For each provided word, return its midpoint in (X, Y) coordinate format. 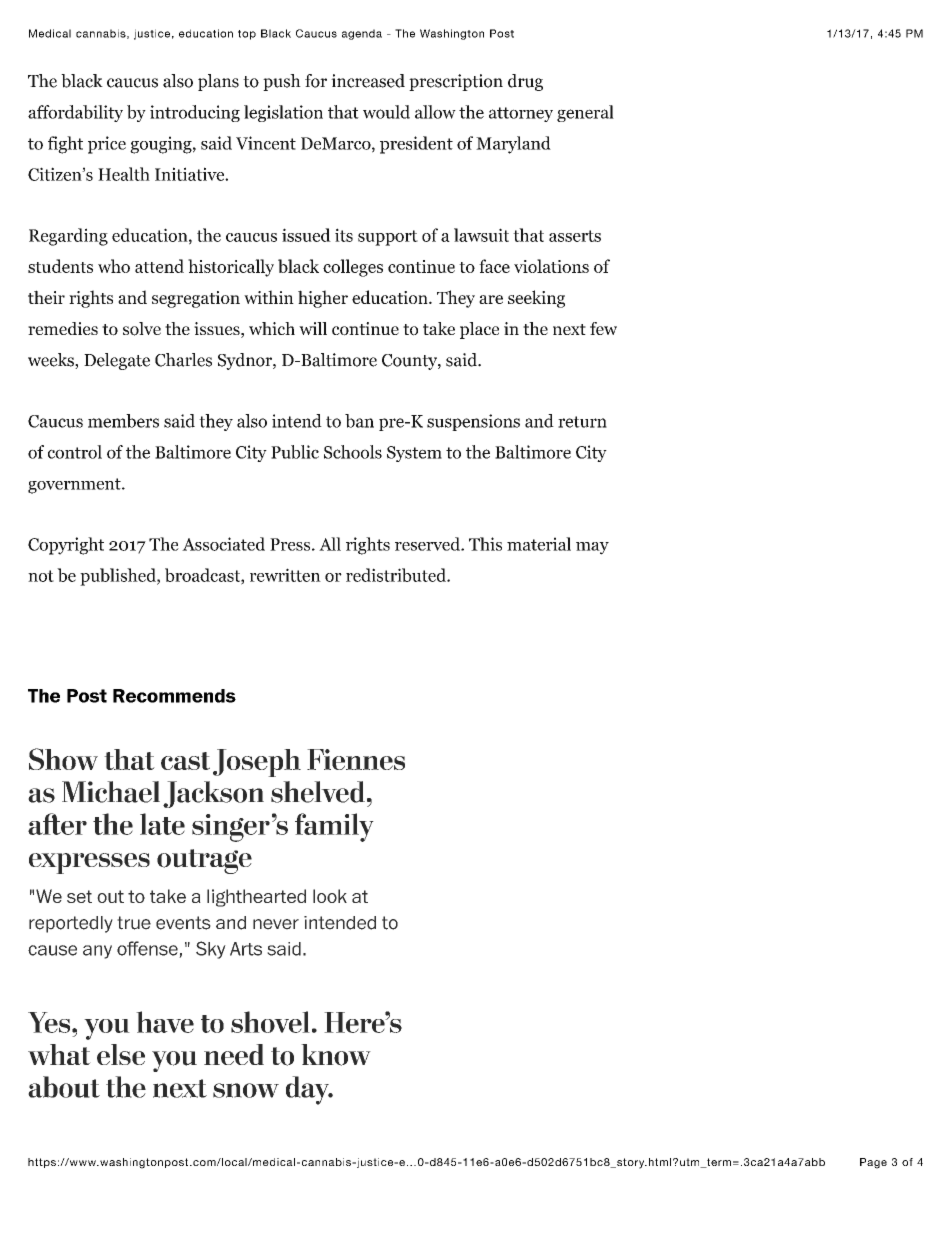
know (336, 1055)
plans (218, 82)
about (64, 1087)
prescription (456, 82)
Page (873, 1163)
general (585, 113)
